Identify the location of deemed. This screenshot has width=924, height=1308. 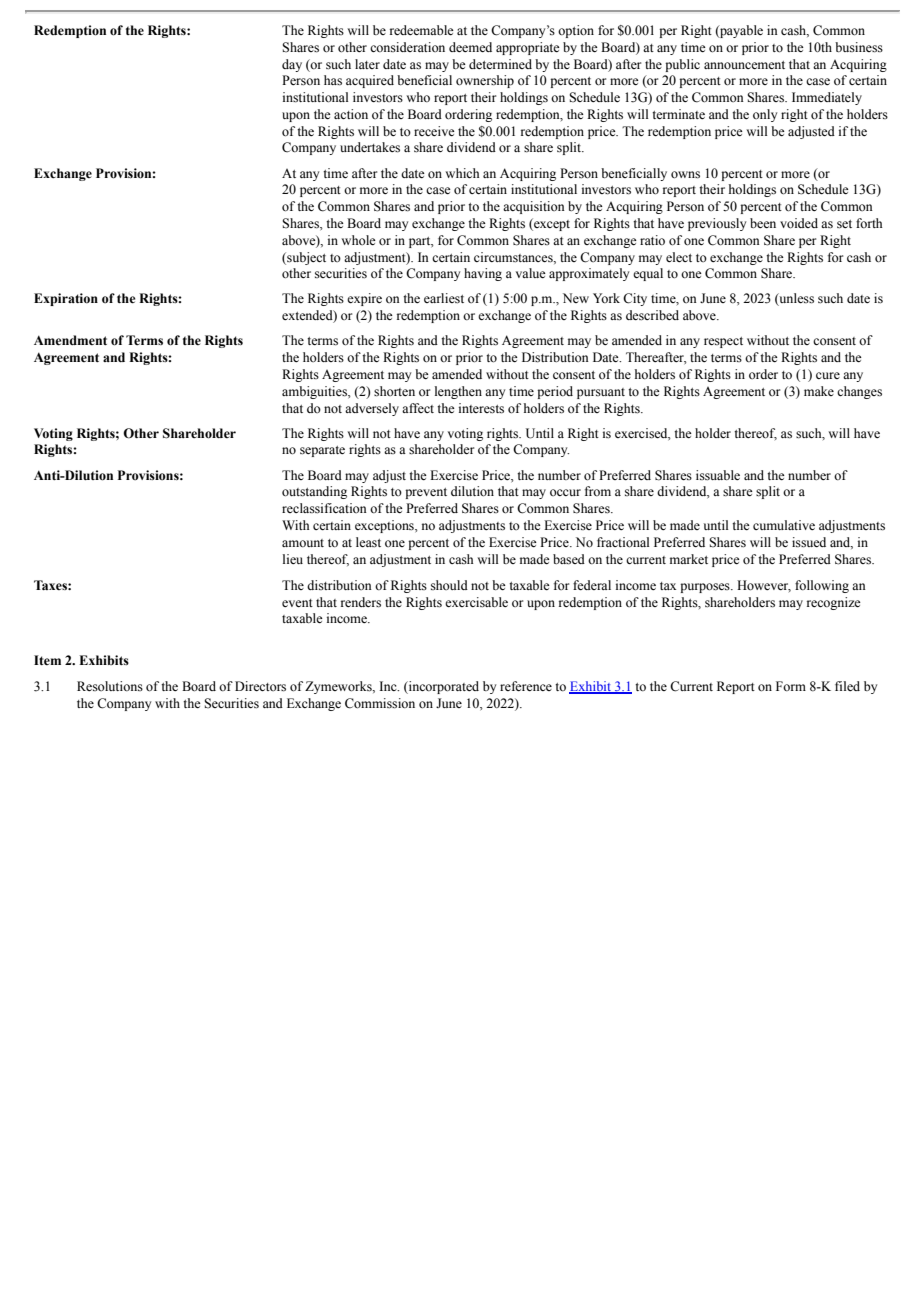
(470, 47).
